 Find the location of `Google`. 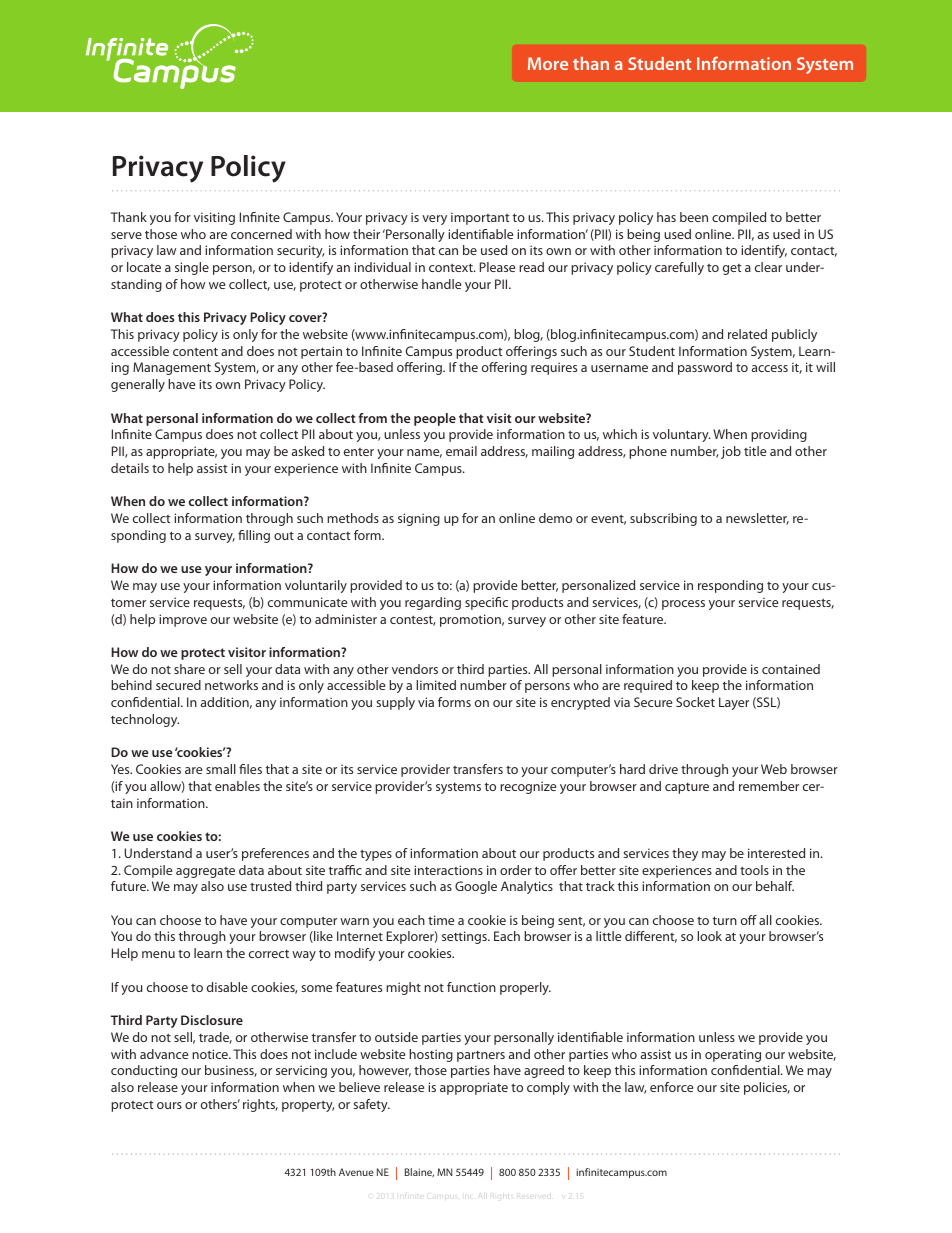

Google is located at coordinates (476, 887).
